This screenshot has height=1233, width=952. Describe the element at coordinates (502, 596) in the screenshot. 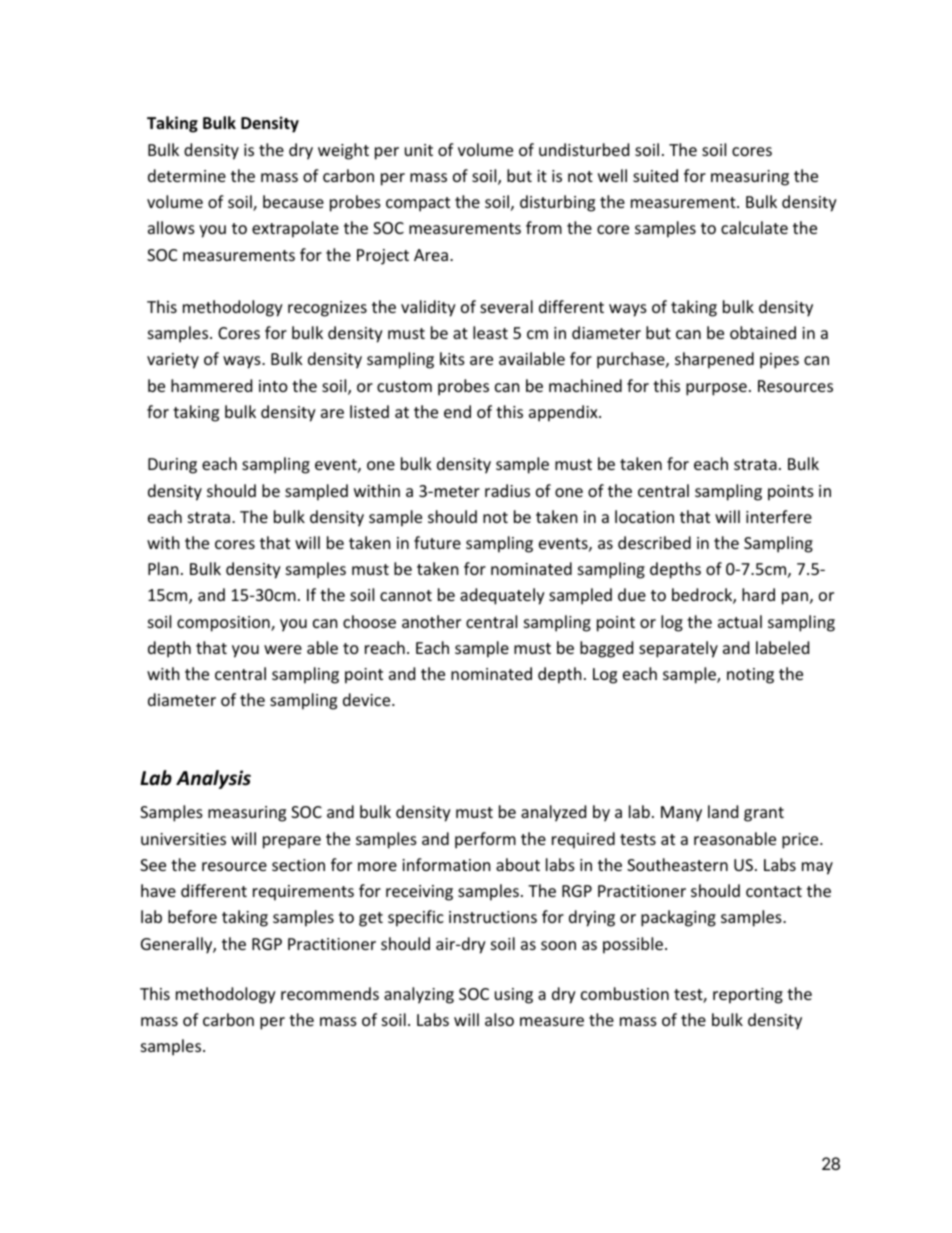

I see `adequately` at that location.
